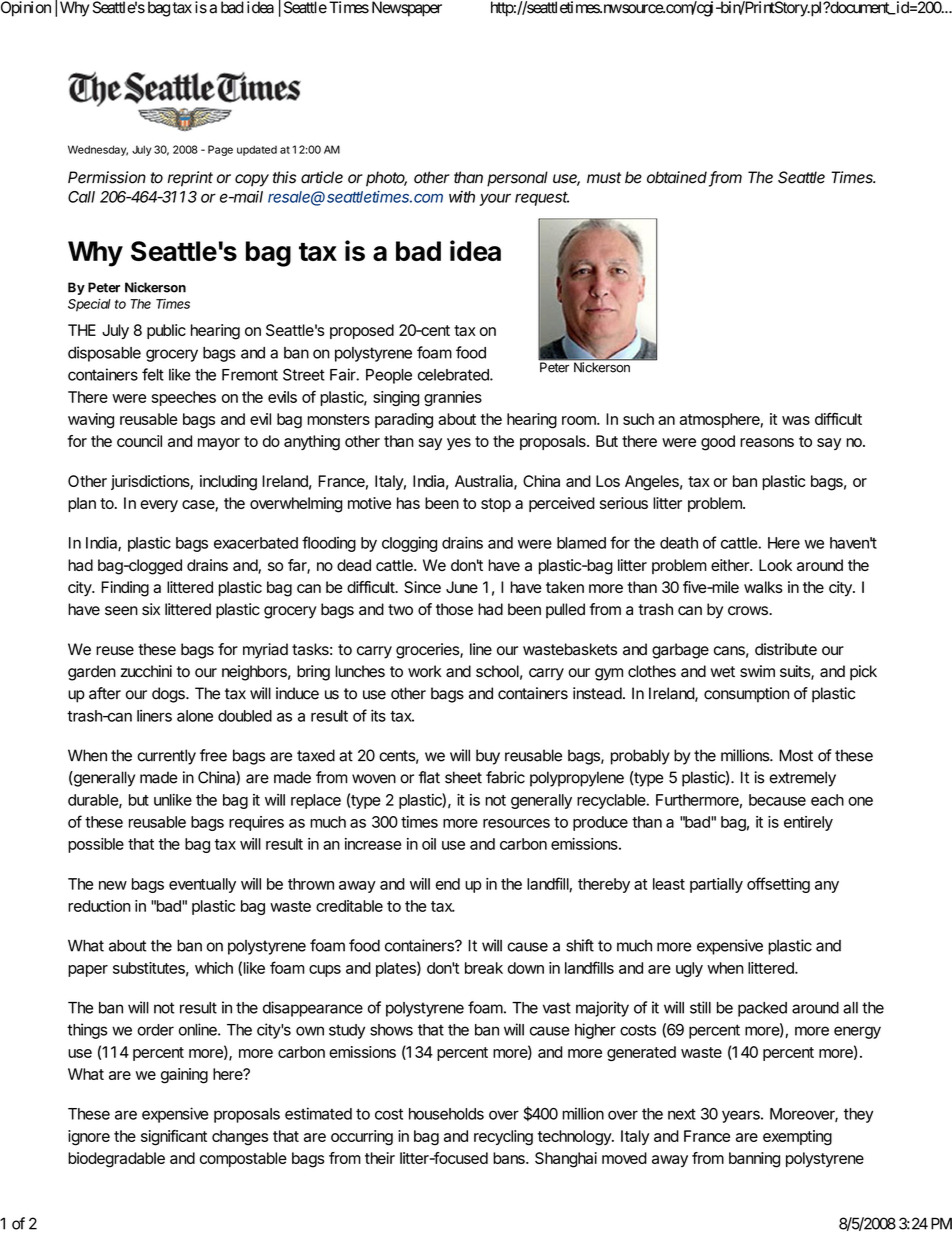 The image size is (952, 1233). What do you see at coordinates (26, 9) in the screenshot?
I see `Opinion` at bounding box center [26, 9].
